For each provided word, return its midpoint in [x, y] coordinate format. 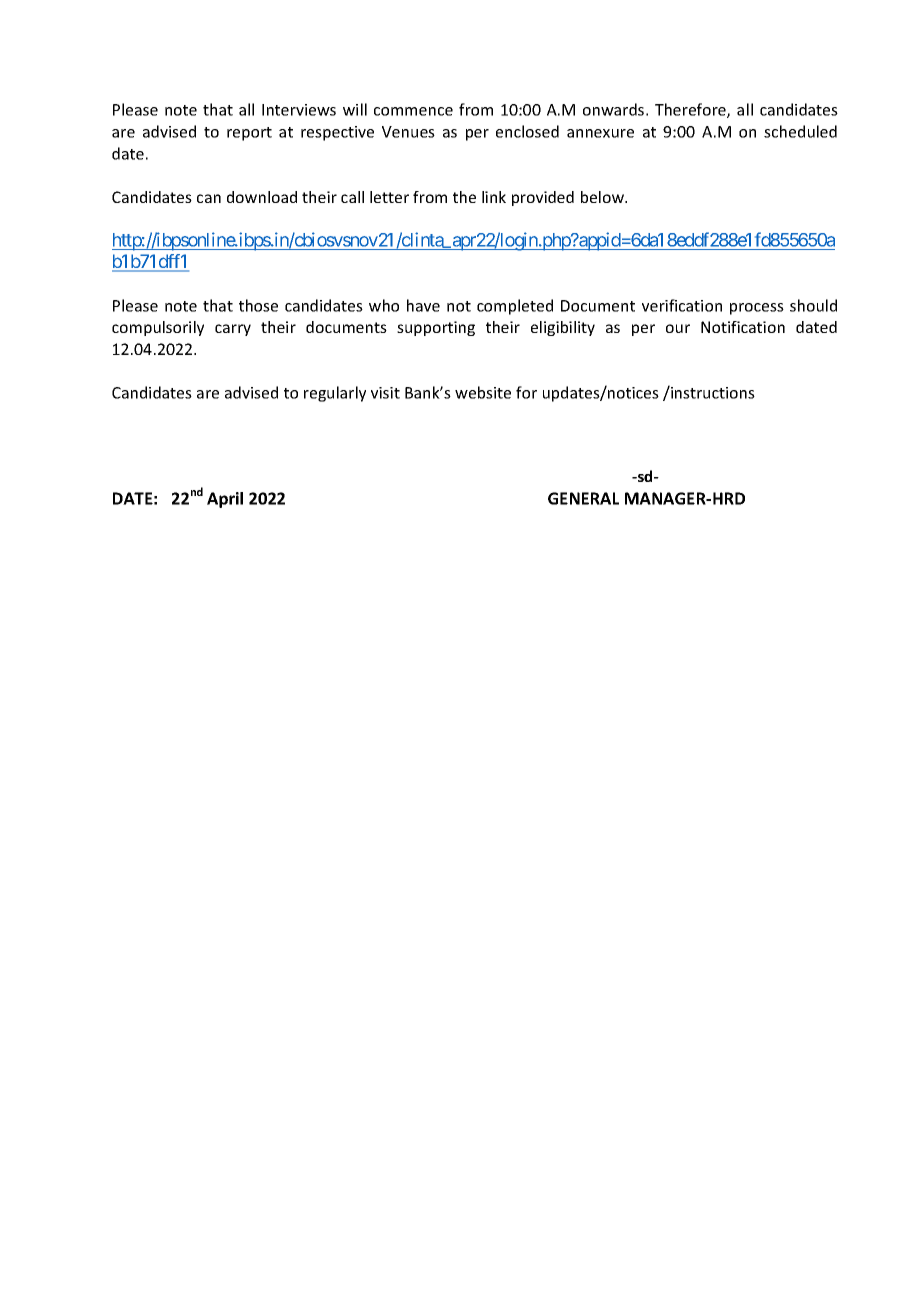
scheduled [800, 131]
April [225, 500]
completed [515, 307]
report [249, 134]
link [494, 197]
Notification [743, 327]
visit [385, 393]
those [258, 305]
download [262, 197]
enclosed [527, 131]
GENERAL [583, 498]
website [483, 392]
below [603, 197]
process [757, 309]
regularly [335, 394]
